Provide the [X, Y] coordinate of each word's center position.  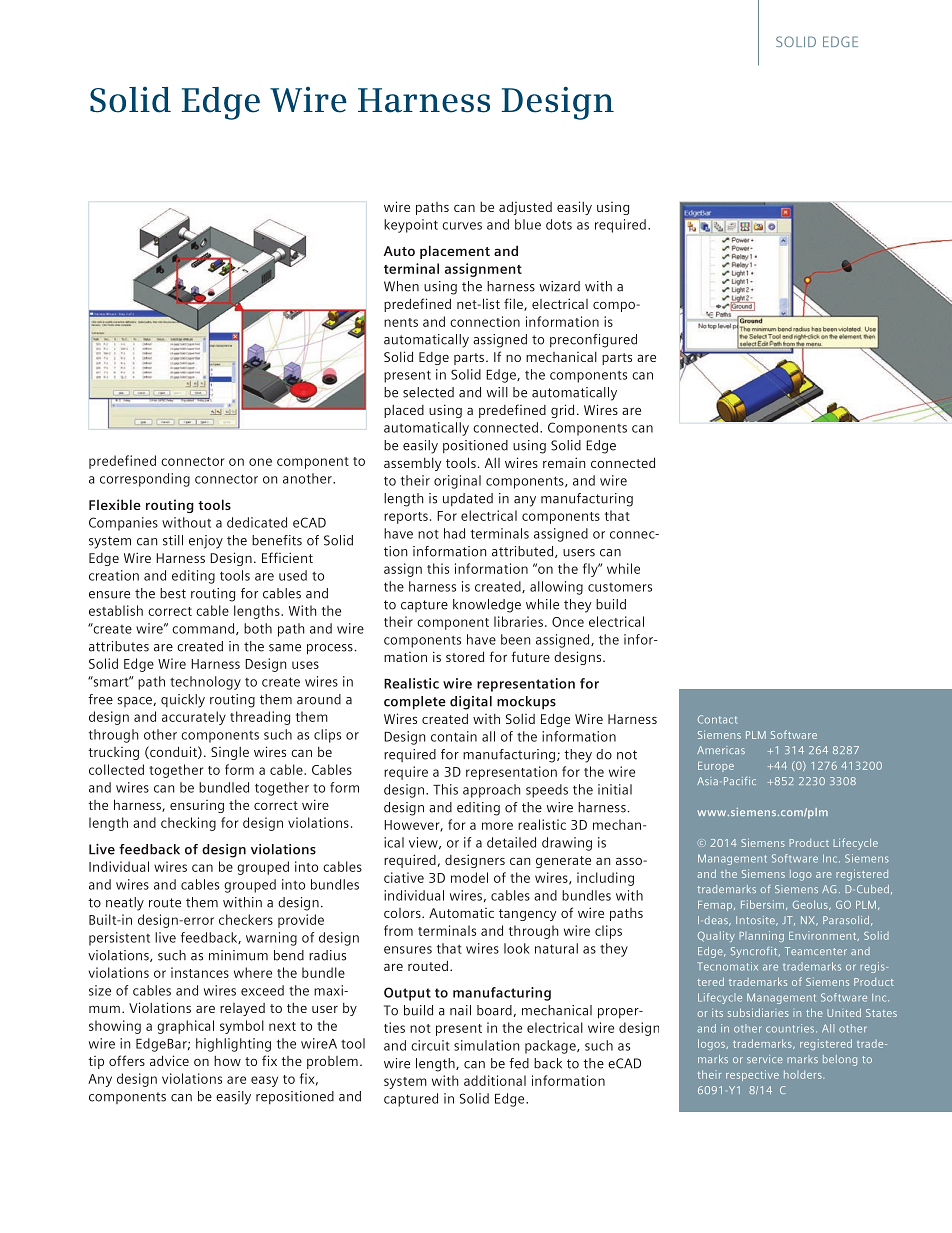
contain [454, 736]
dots [559, 224]
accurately [194, 718]
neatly [125, 904]
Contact [717, 719]
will [497, 392]
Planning [761, 936]
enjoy [206, 542]
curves [462, 226]
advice [169, 1060]
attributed [524, 552]
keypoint [411, 226]
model [469, 877]
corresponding [145, 480]
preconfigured [593, 341]
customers [620, 587]
